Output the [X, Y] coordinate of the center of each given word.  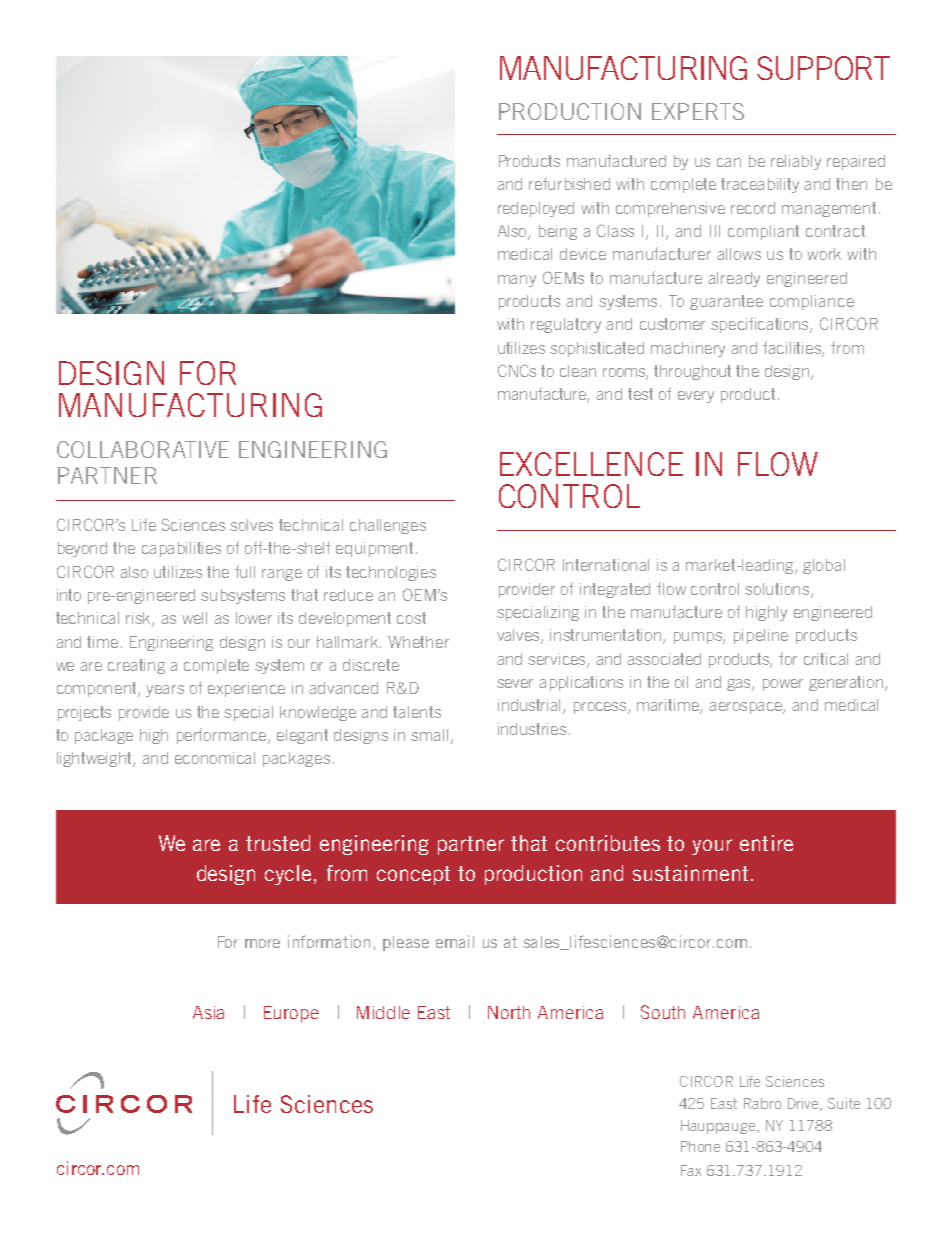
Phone [700, 1146]
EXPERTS [698, 111]
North [509, 1012]
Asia [208, 1012]
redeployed [536, 209]
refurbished [569, 183]
